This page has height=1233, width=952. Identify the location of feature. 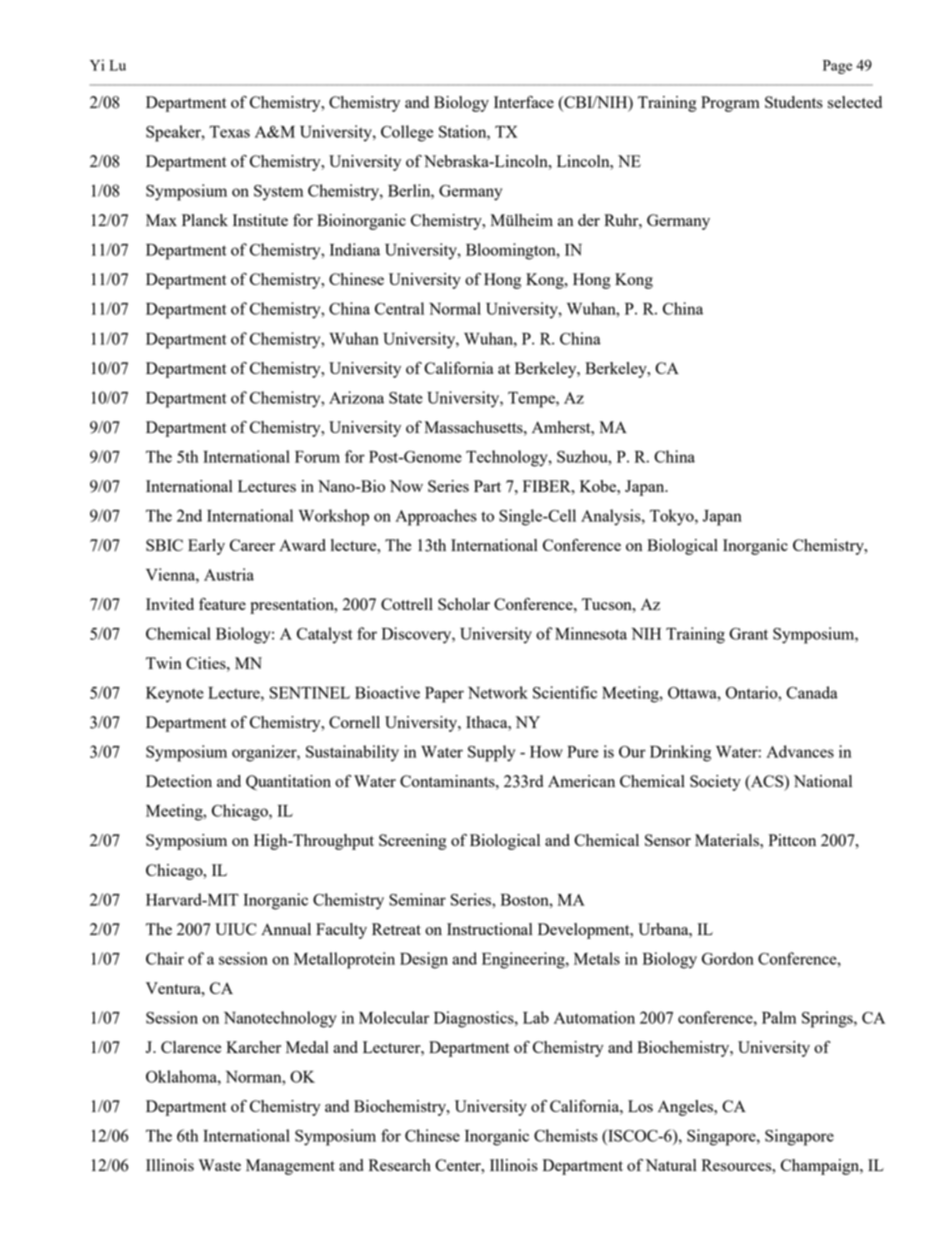
(222, 604).
